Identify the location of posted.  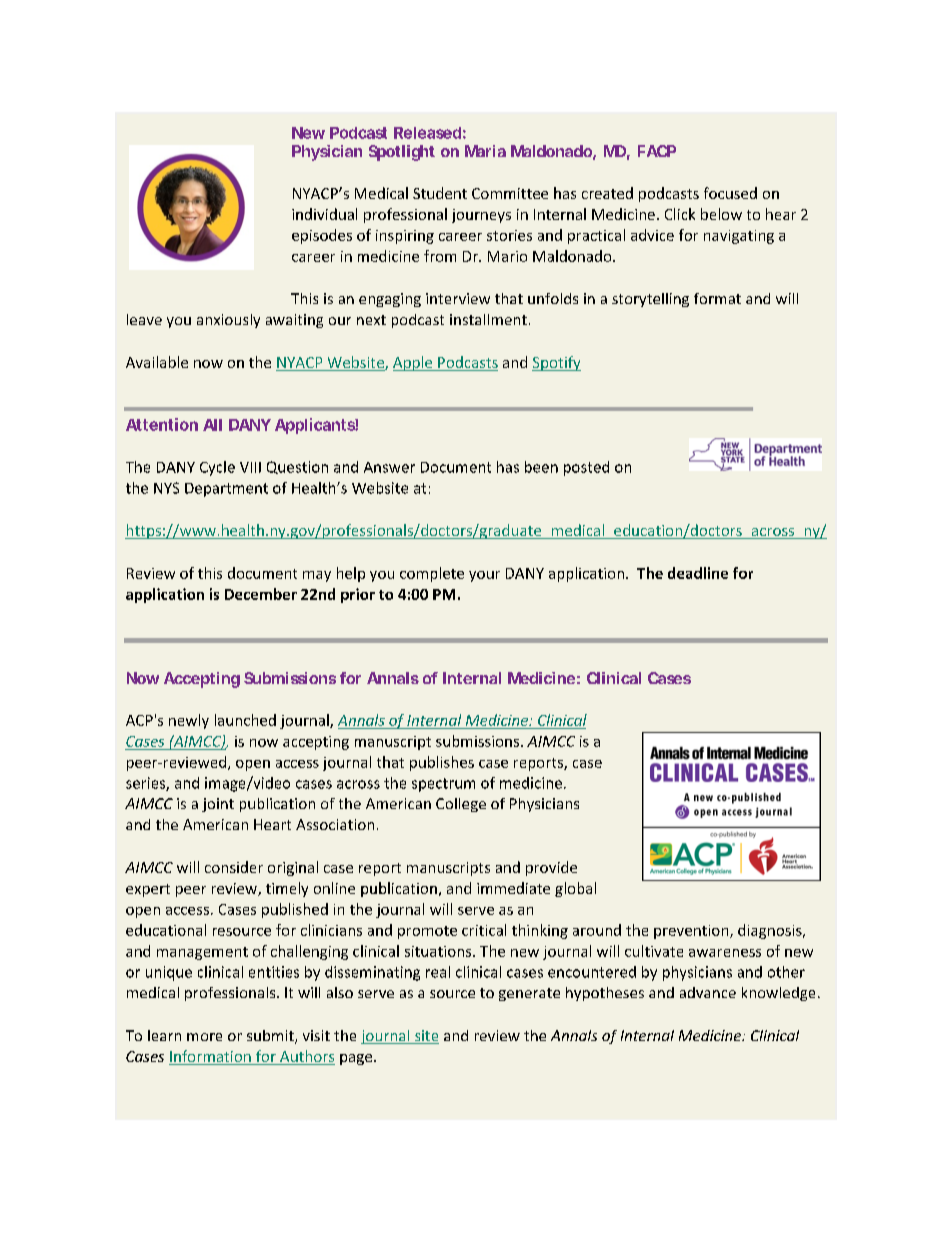
(586, 468).
